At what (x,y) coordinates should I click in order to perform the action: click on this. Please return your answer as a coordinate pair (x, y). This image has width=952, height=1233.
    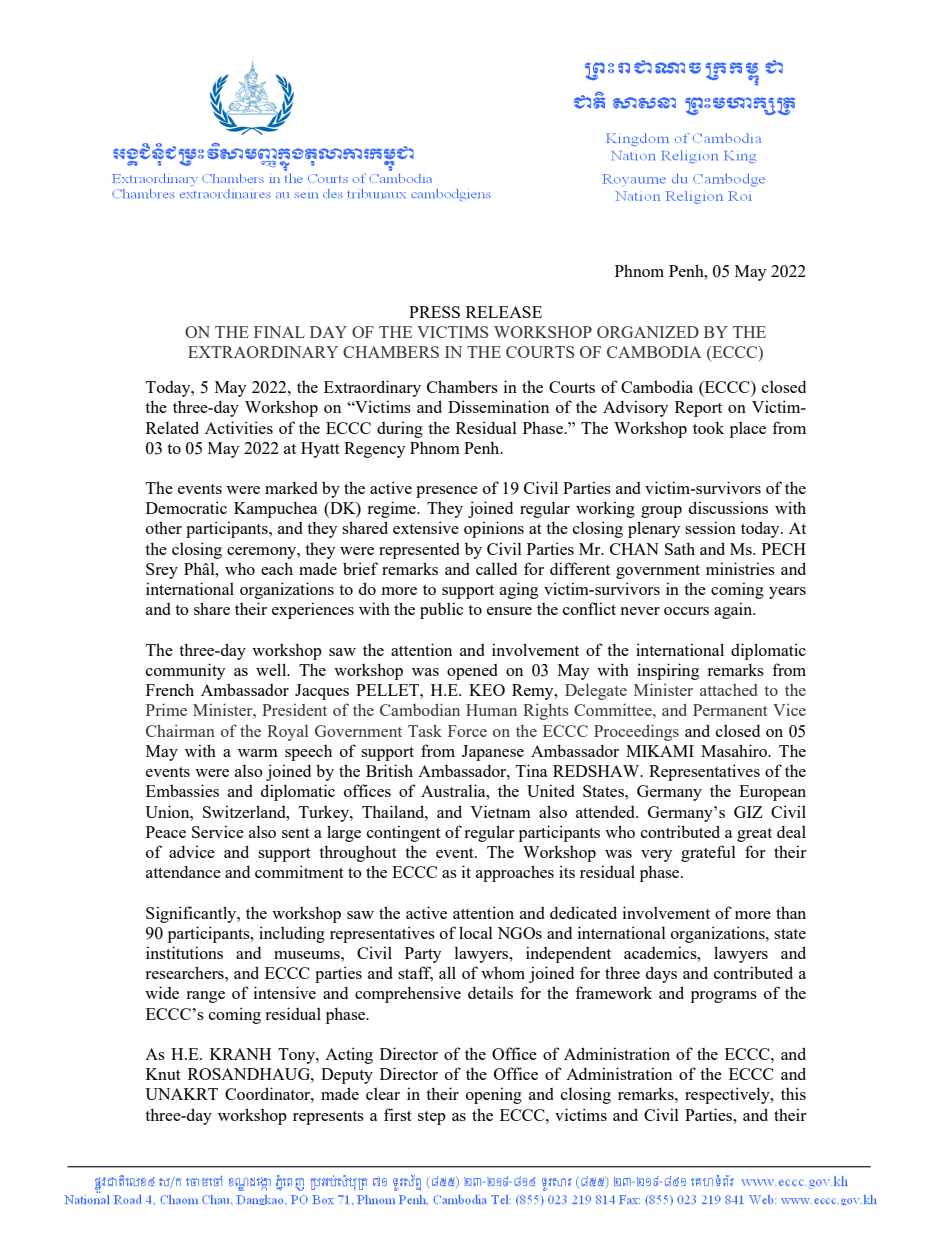
    Looking at the image, I should click on (793, 1093).
